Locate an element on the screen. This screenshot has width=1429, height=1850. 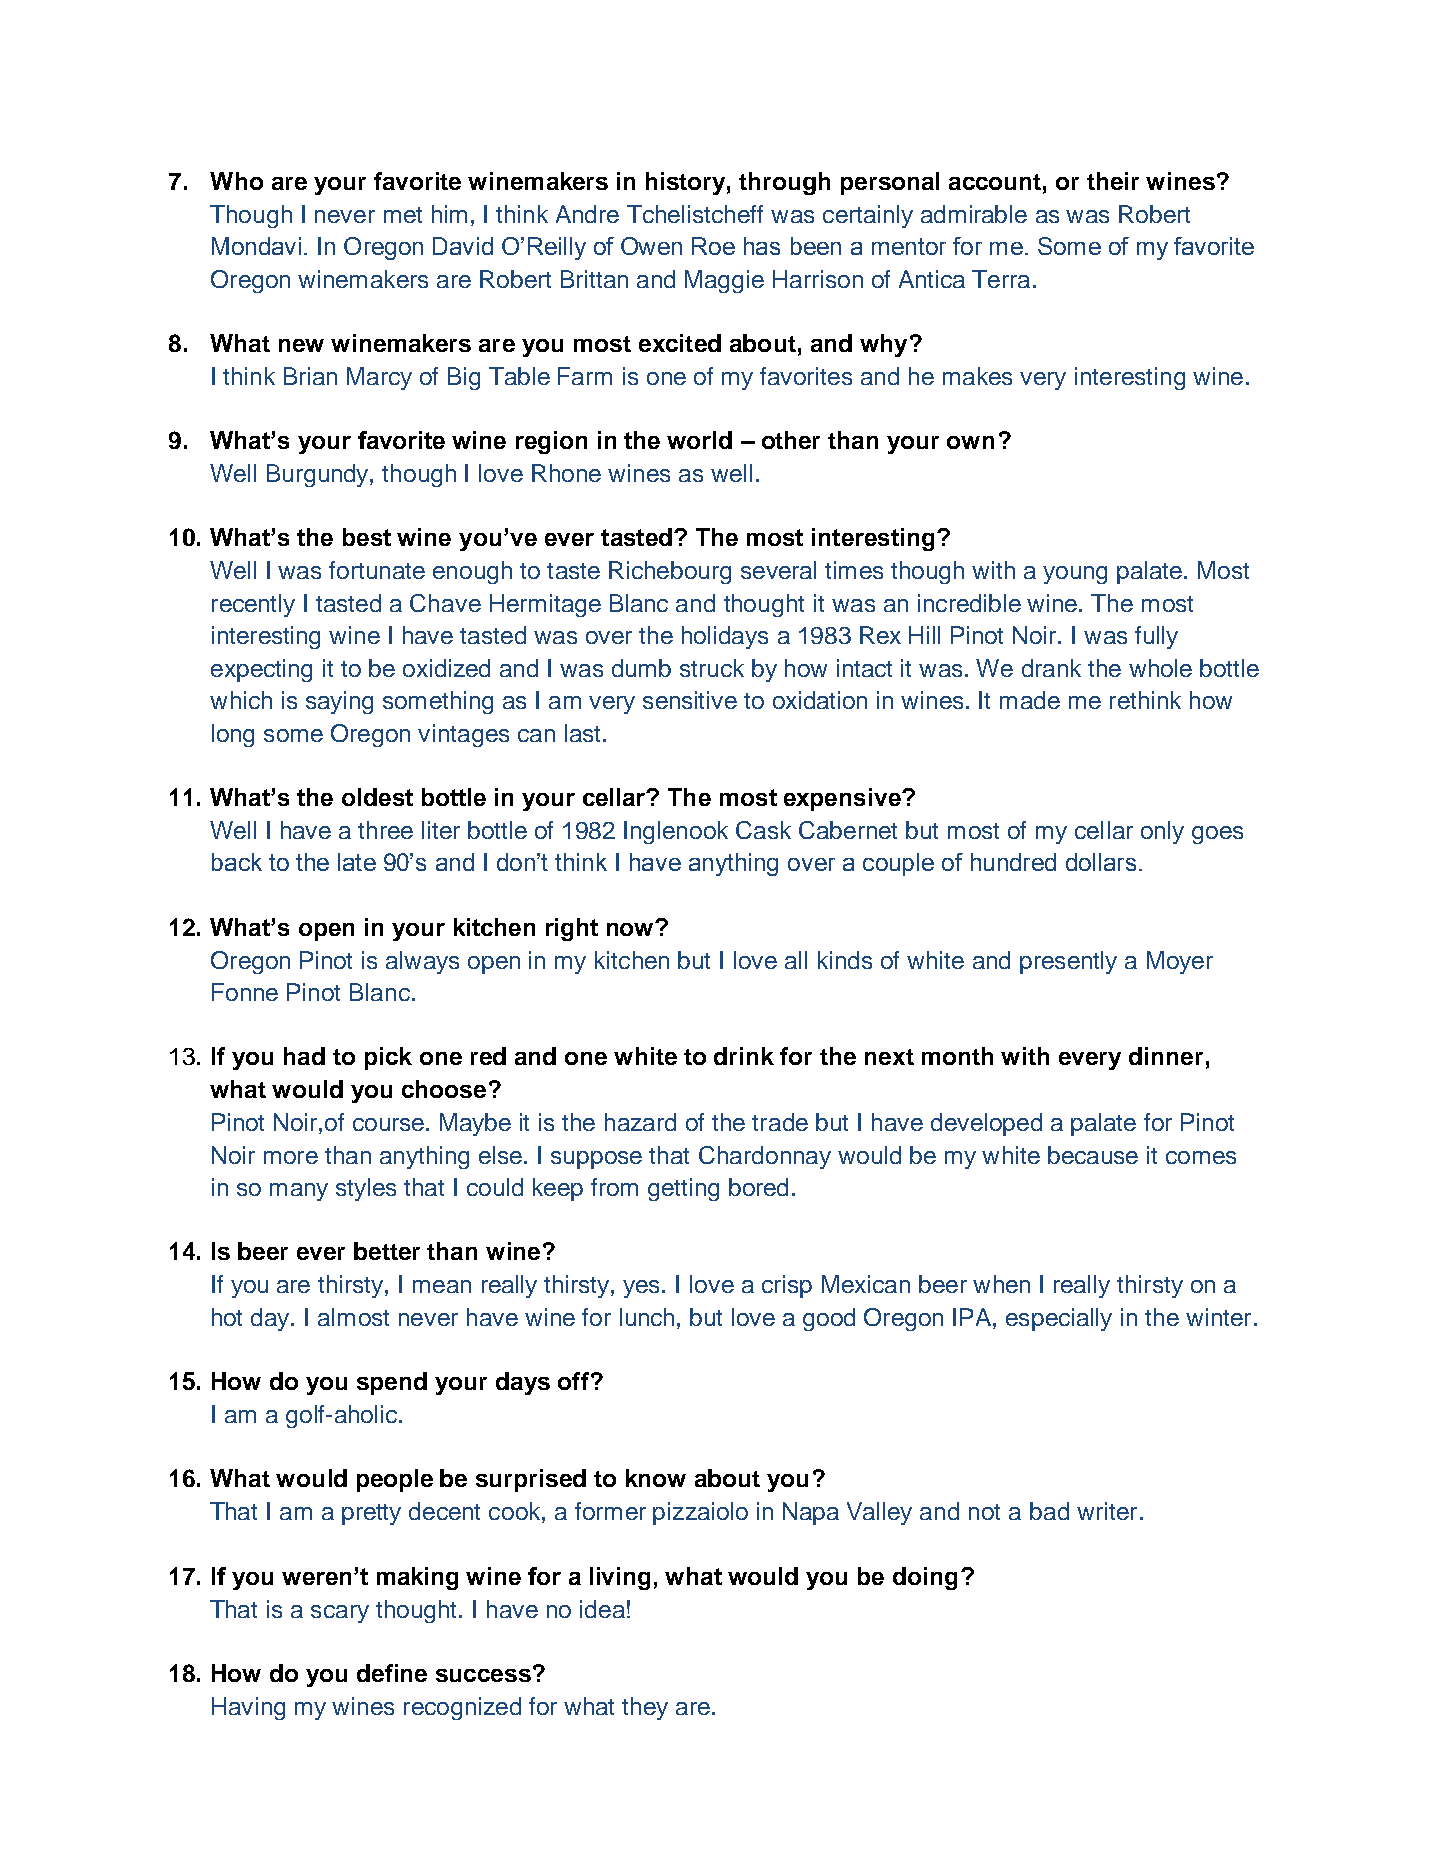
they is located at coordinates (645, 1708).
